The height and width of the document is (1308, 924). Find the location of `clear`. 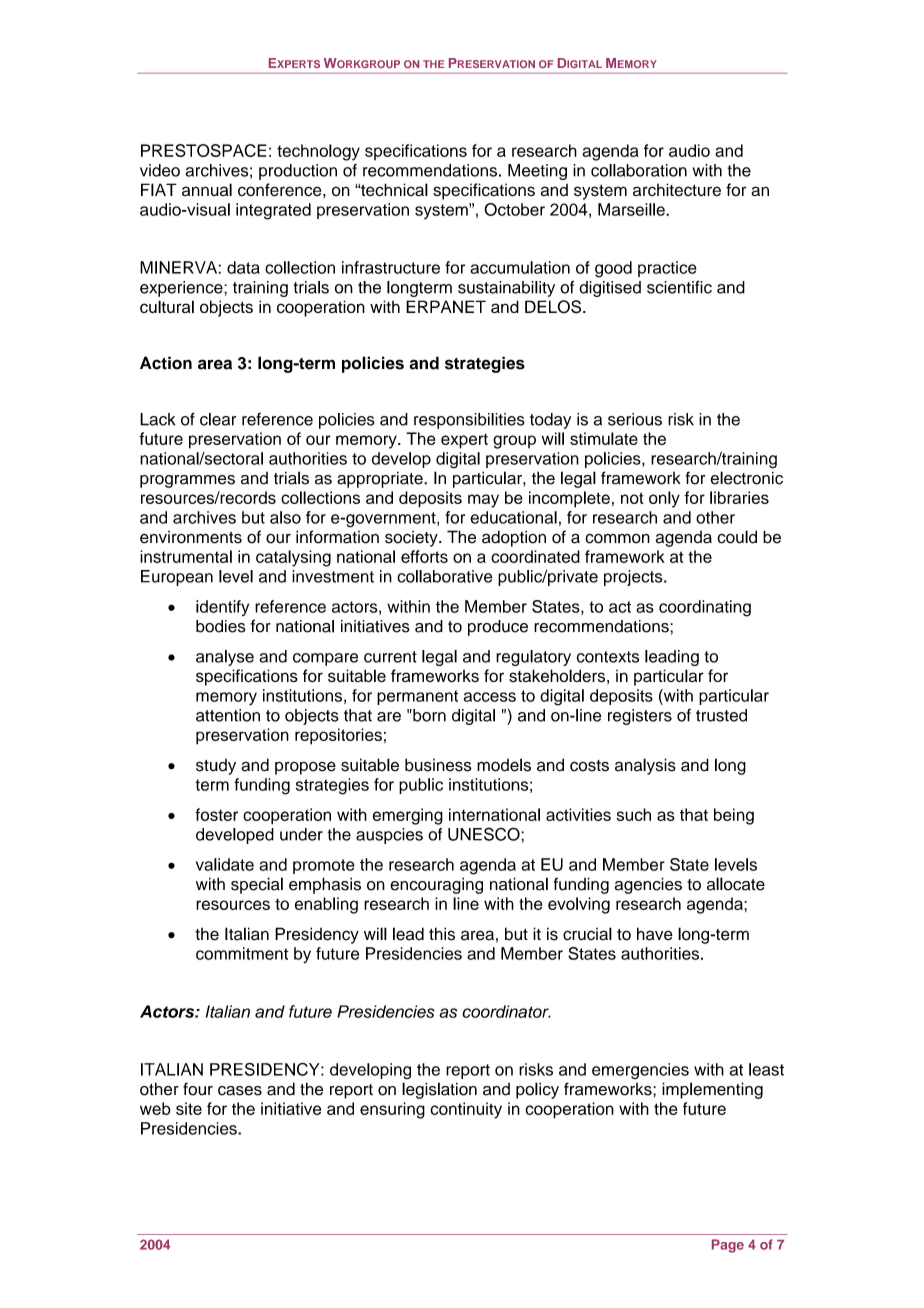

clear is located at coordinates (218, 419).
